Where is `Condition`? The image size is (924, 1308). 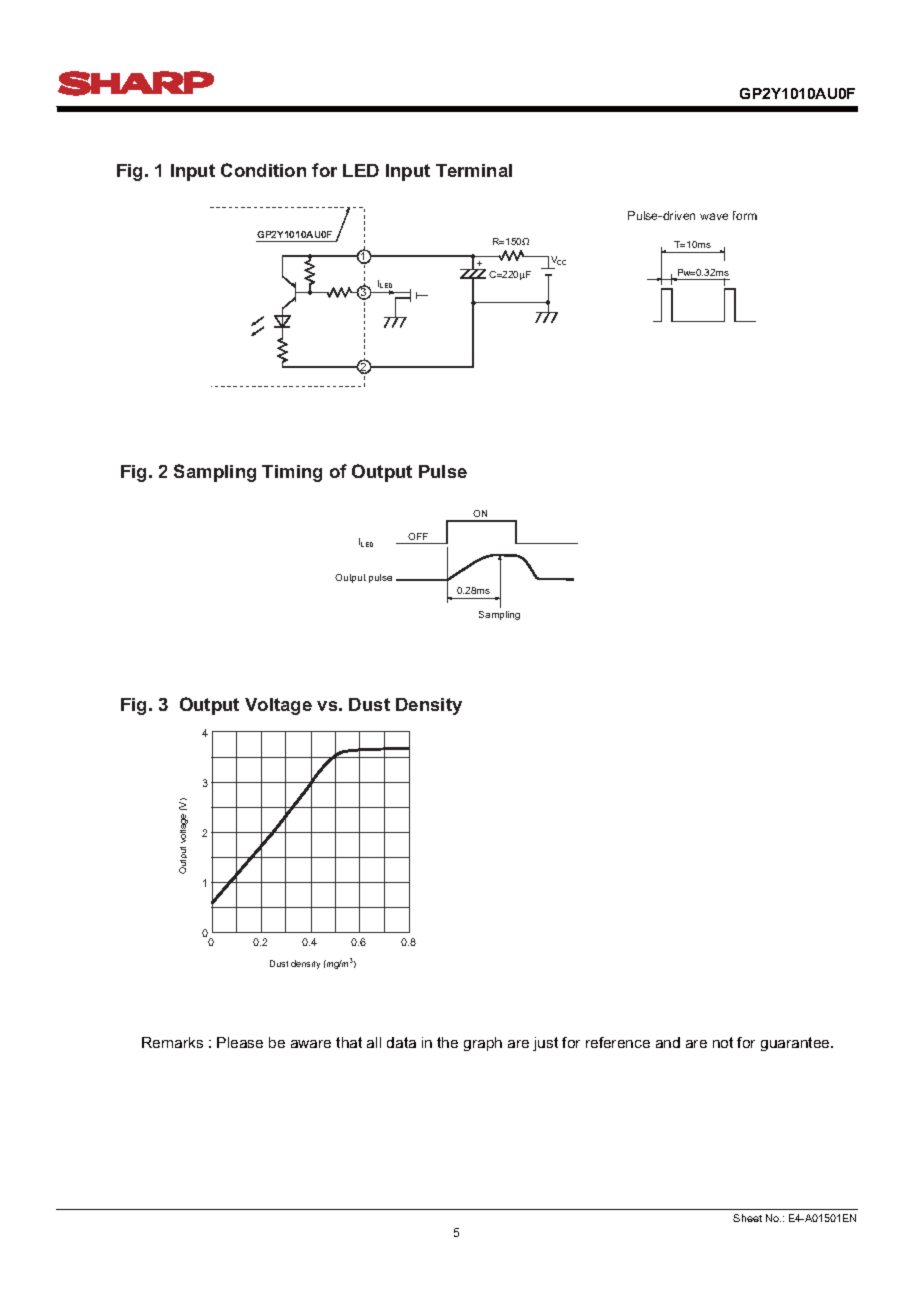 Condition is located at coordinates (263, 170).
